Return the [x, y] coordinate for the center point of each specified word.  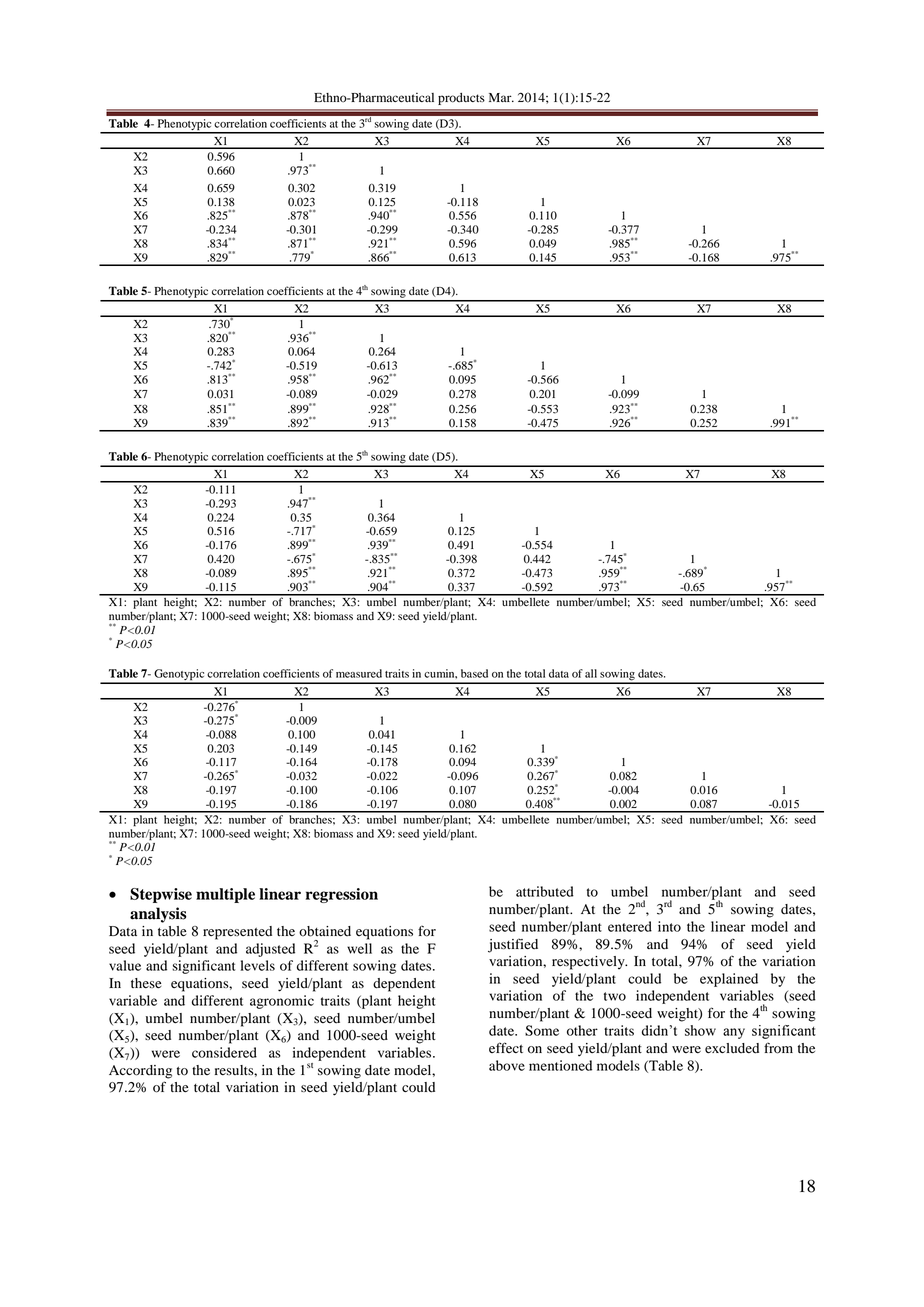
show [700, 1030]
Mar [501, 97]
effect [506, 1047]
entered [630, 926]
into [669, 926]
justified [513, 945]
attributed [545, 891]
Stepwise [161, 895]
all [591, 673]
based [474, 673]
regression [342, 895]
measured [359, 673]
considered [224, 1052]
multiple [225, 895]
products [461, 99]
